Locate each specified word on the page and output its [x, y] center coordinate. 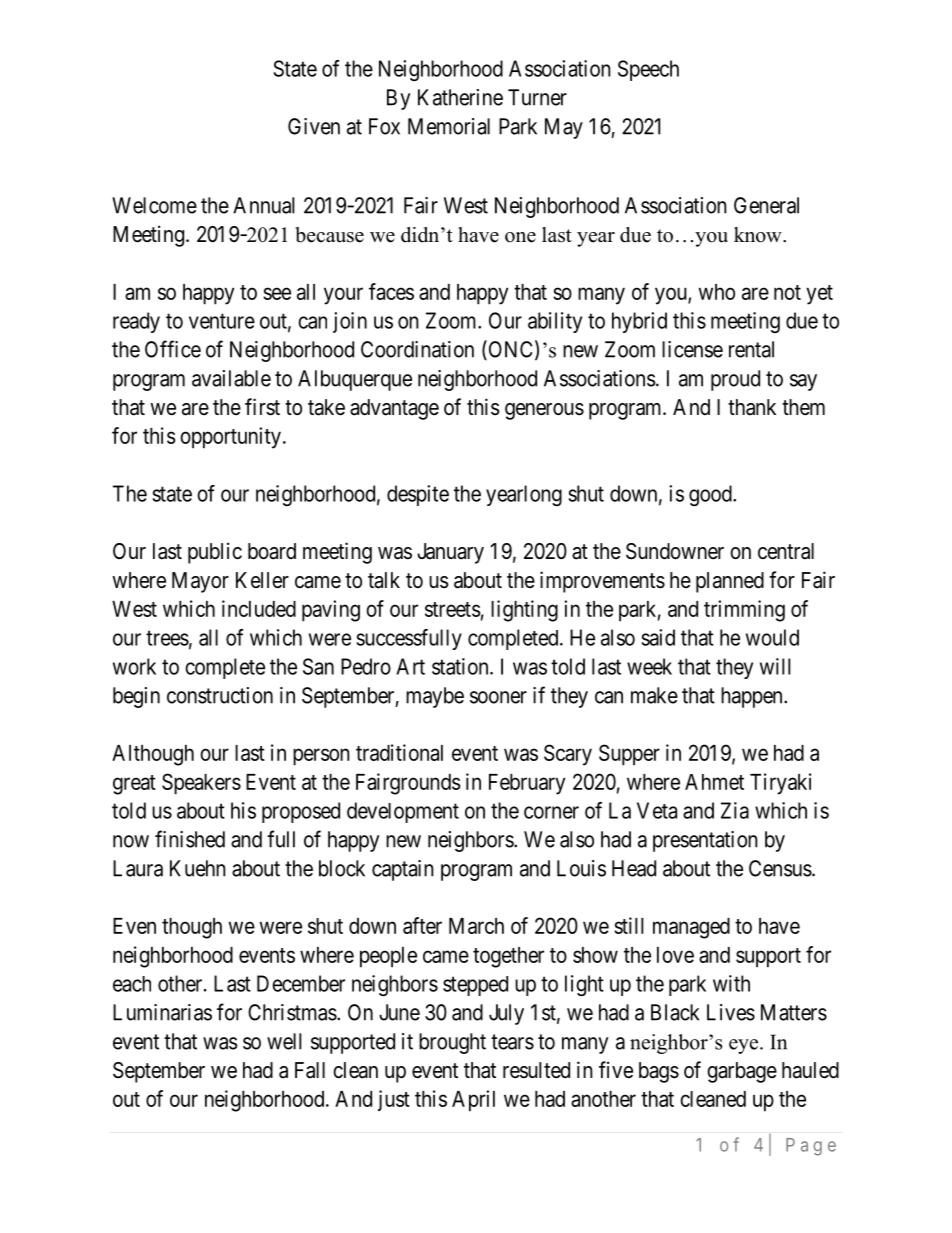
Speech [648, 70]
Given [314, 126]
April [473, 1101]
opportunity [230, 438]
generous [544, 411]
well [284, 1041]
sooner [498, 697]
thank [752, 407]
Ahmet [714, 782]
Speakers [201, 784]
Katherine [460, 97]
